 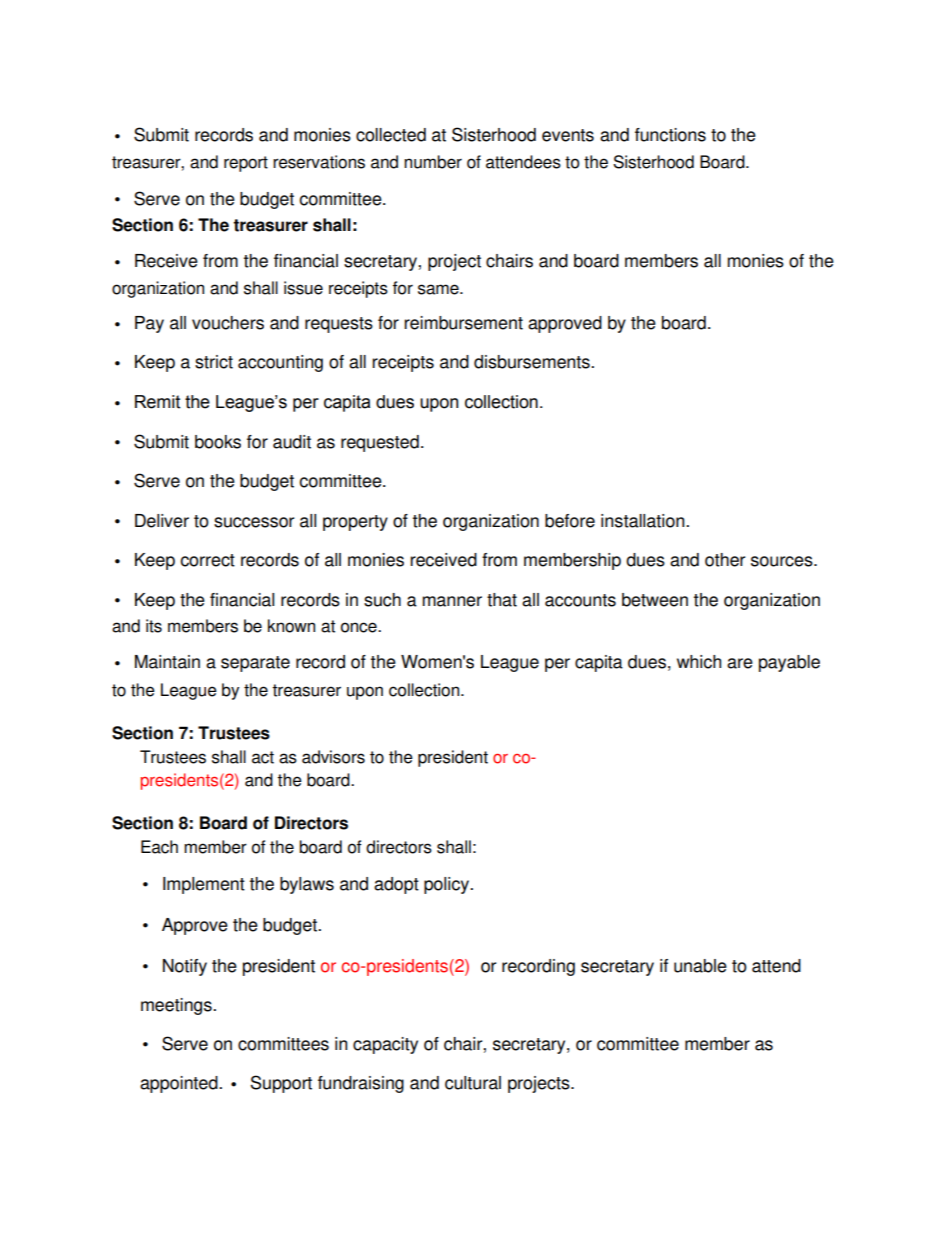 What do you see at coordinates (159, 847) in the image?
I see `Each` at bounding box center [159, 847].
